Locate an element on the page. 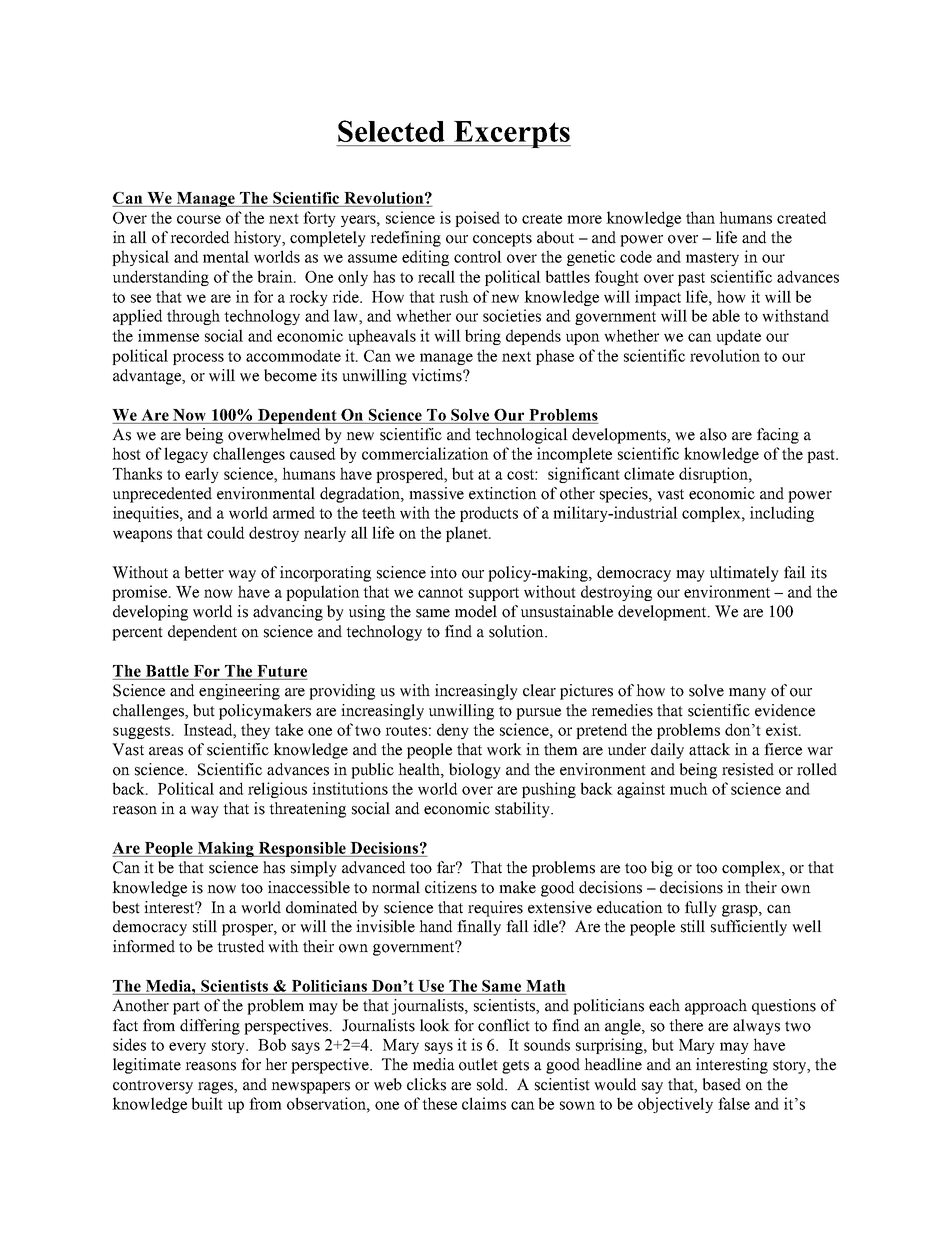 The image size is (952, 1233). built is located at coordinates (207, 1103).
